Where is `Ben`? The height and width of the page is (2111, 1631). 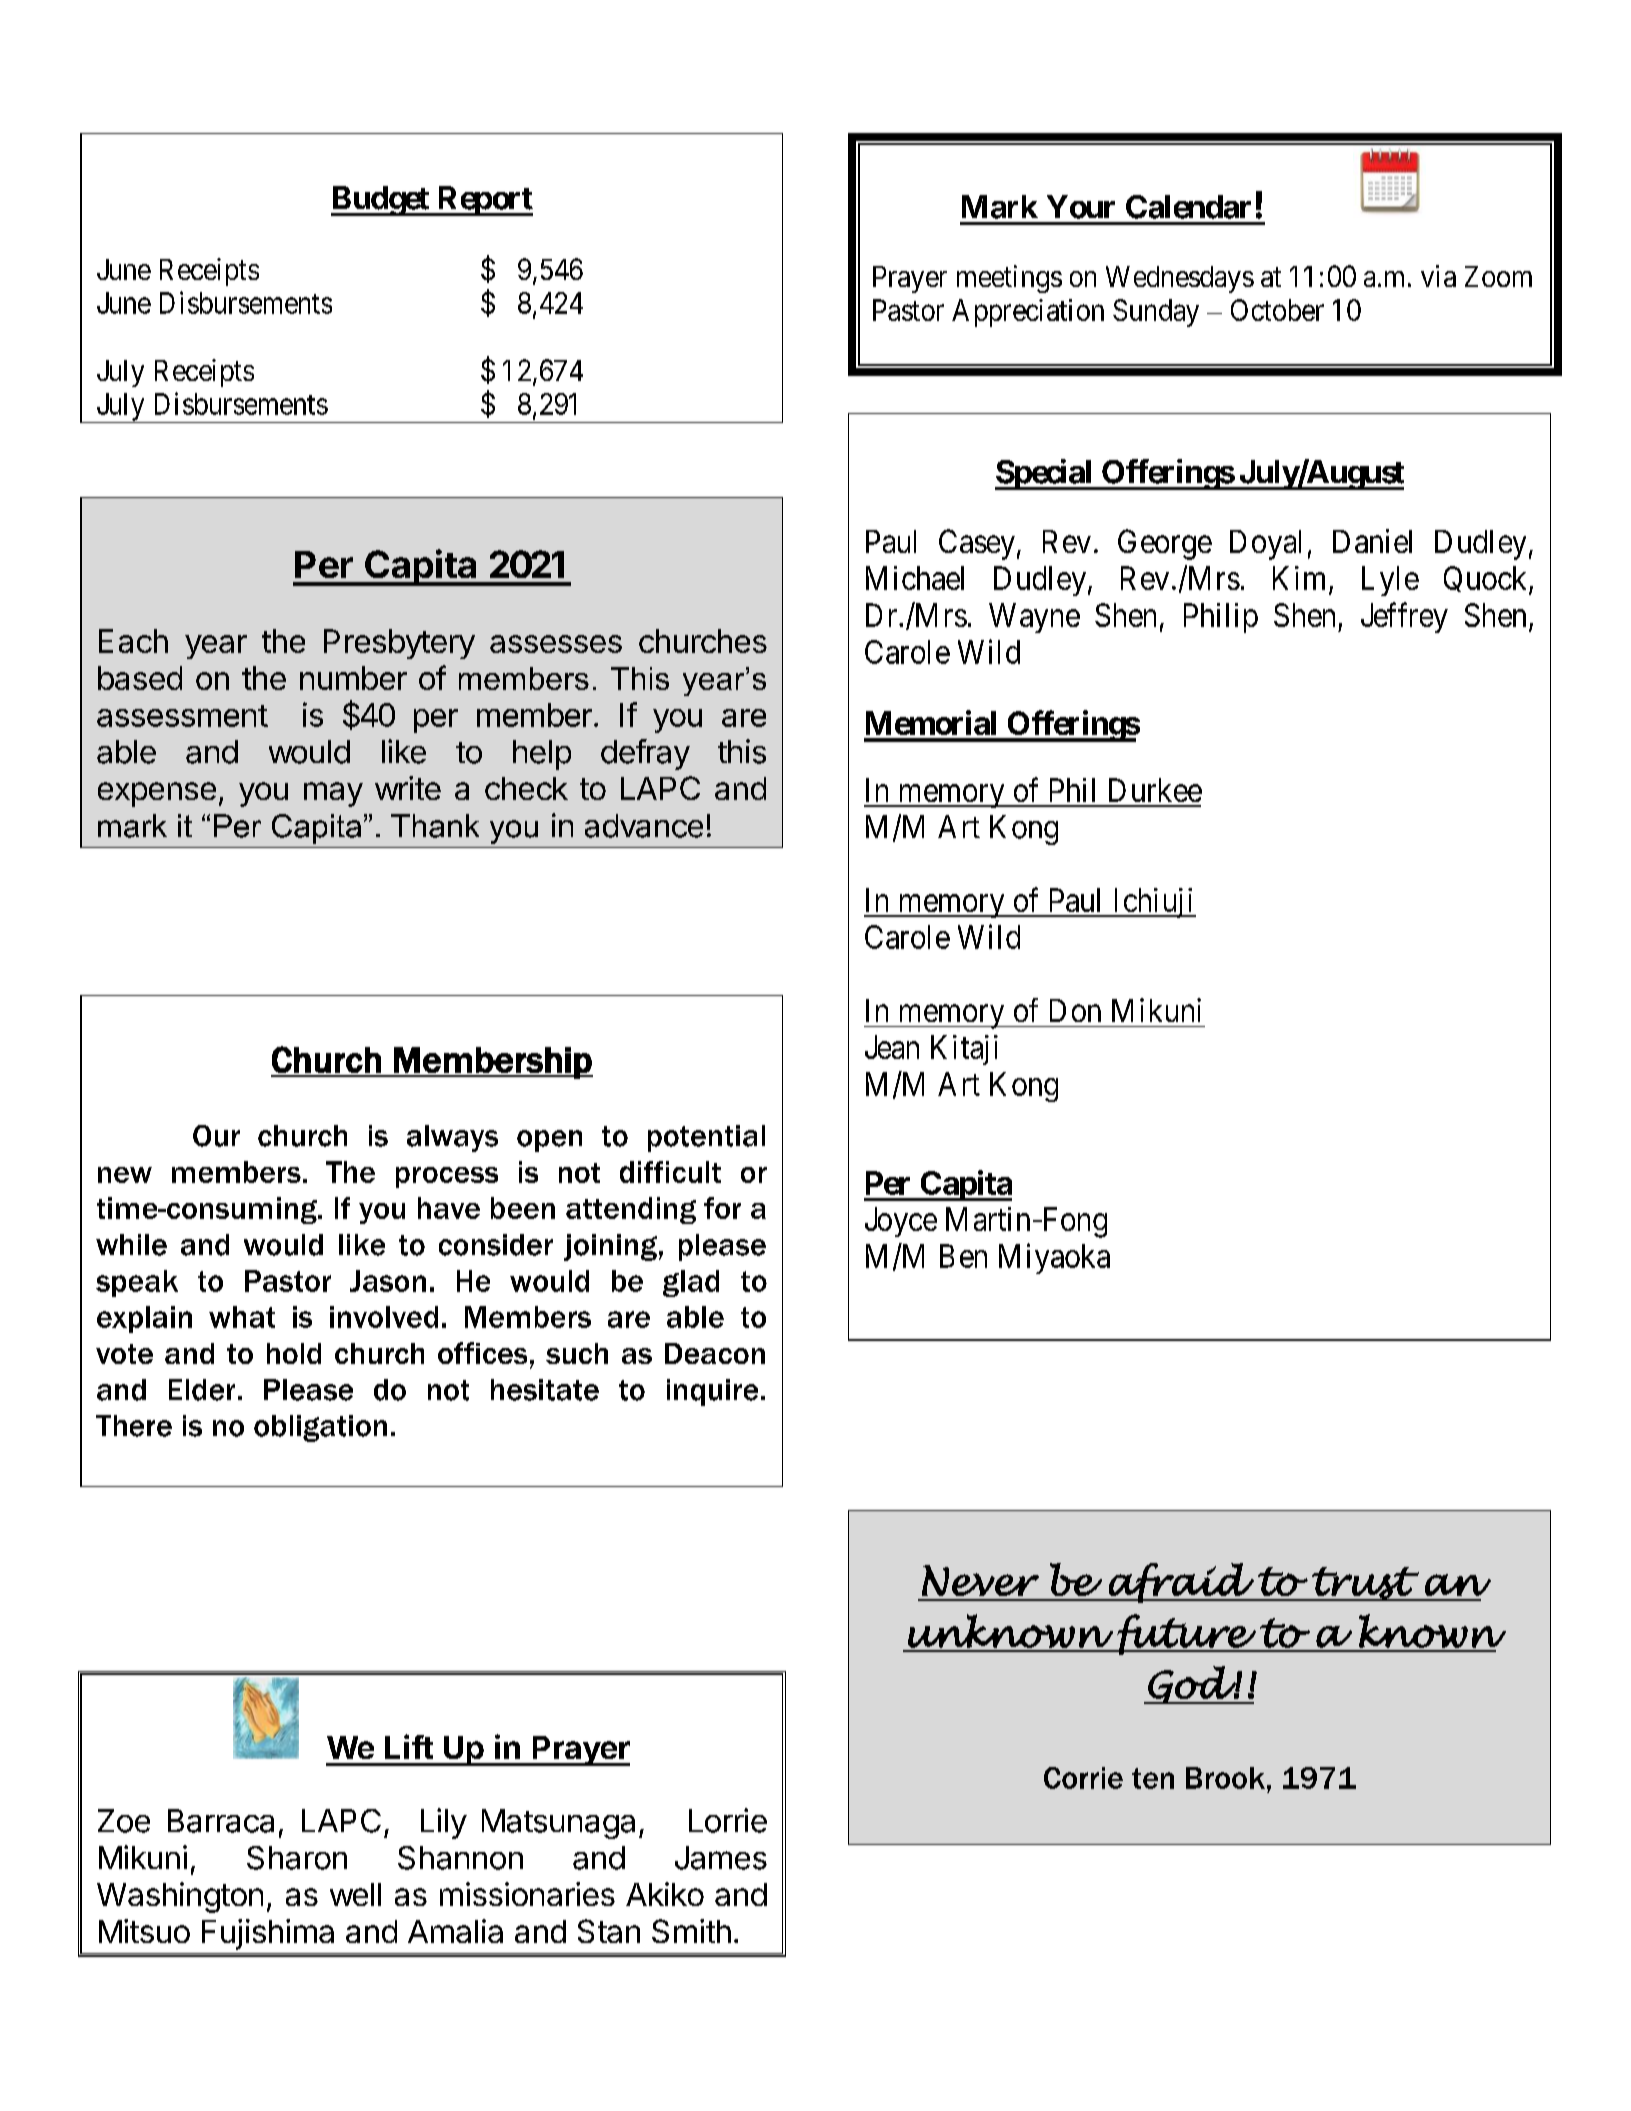
Ben is located at coordinates (963, 1256).
